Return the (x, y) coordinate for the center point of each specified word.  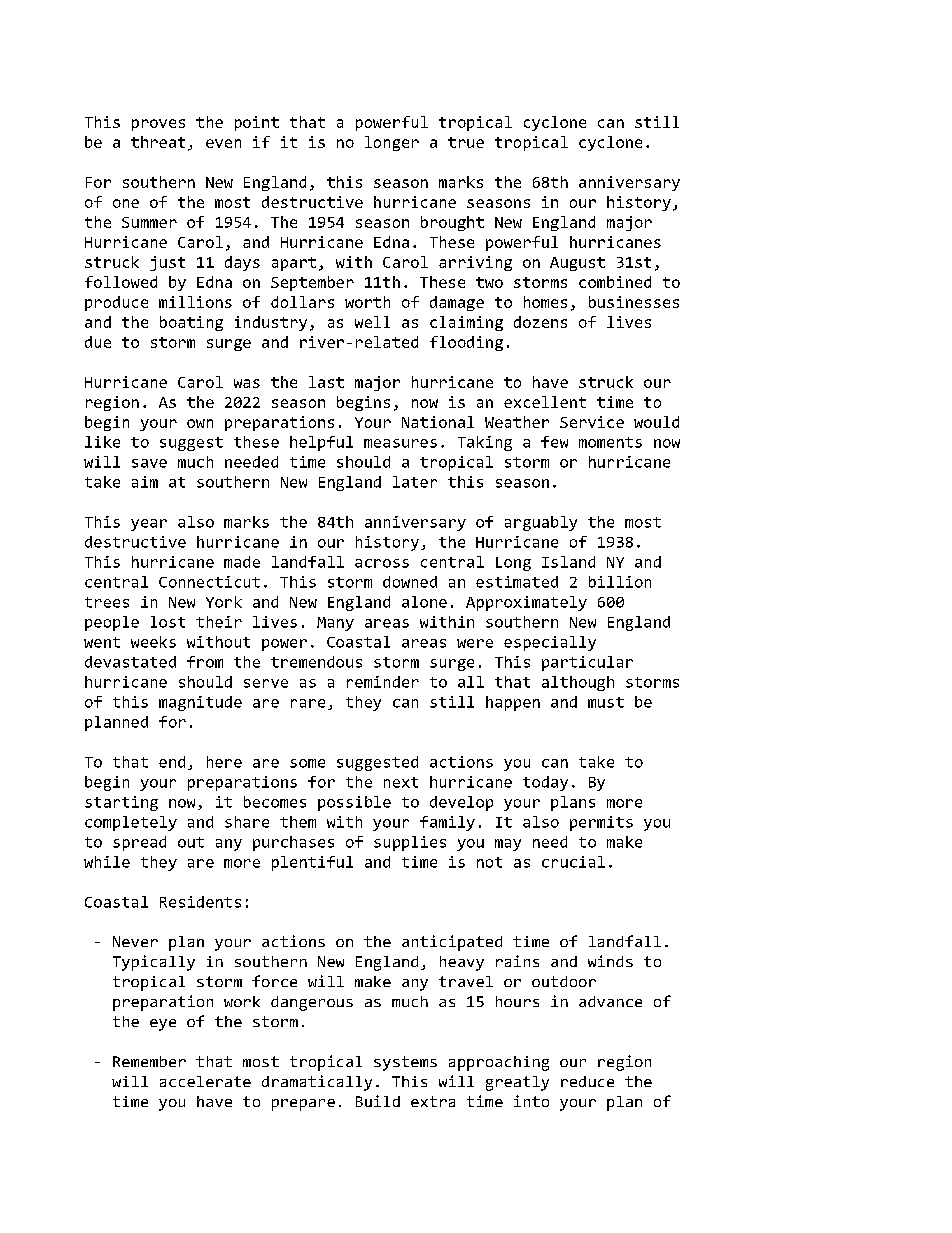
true (466, 142)
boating (191, 323)
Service (592, 422)
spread (139, 843)
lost (168, 622)
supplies (410, 843)
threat (158, 142)
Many (335, 624)
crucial (573, 862)
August (577, 264)
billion (620, 582)
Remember (149, 1061)
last (326, 382)
